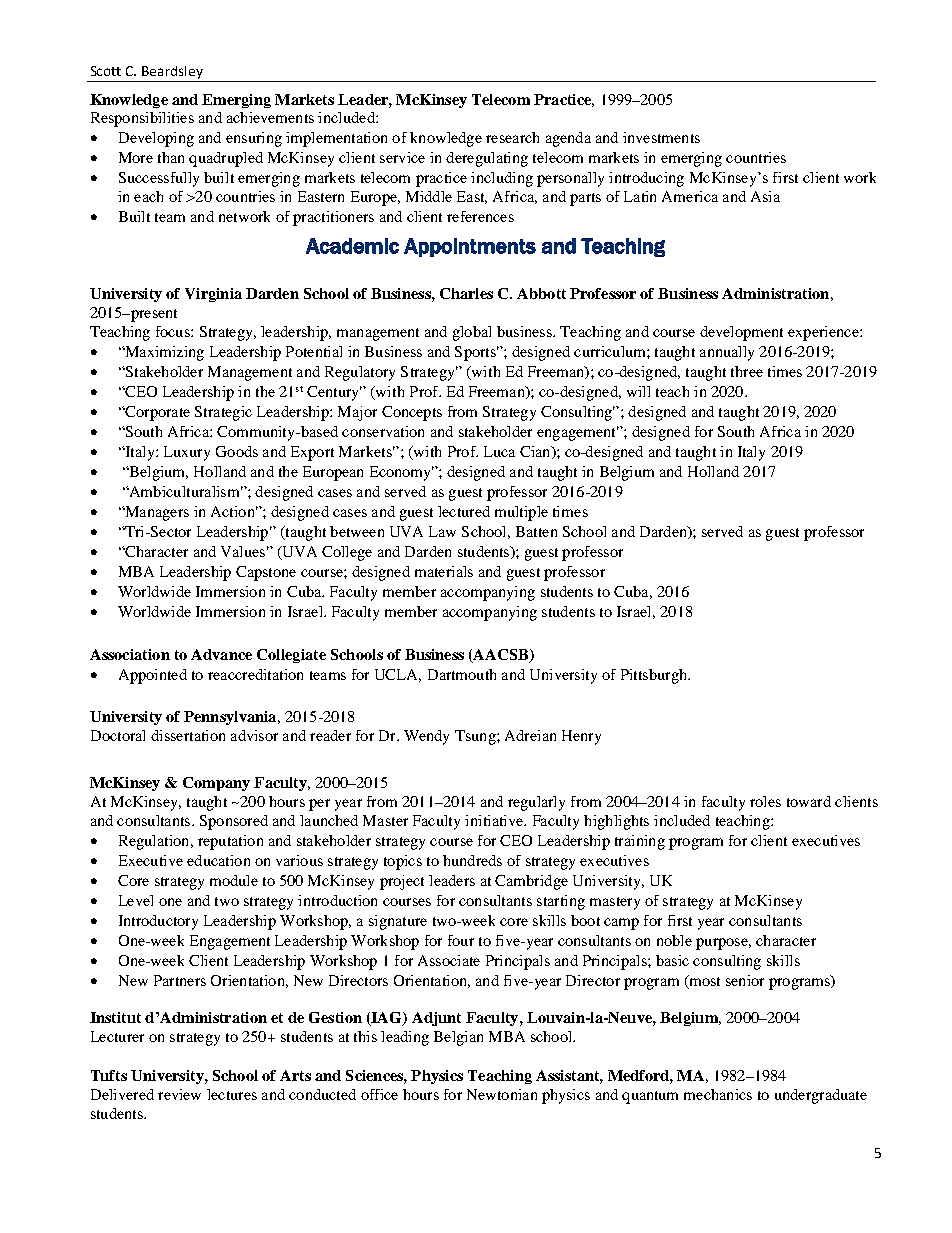 The width and height of the screenshot is (952, 1233). I want to click on Belgian, so click(458, 1038).
